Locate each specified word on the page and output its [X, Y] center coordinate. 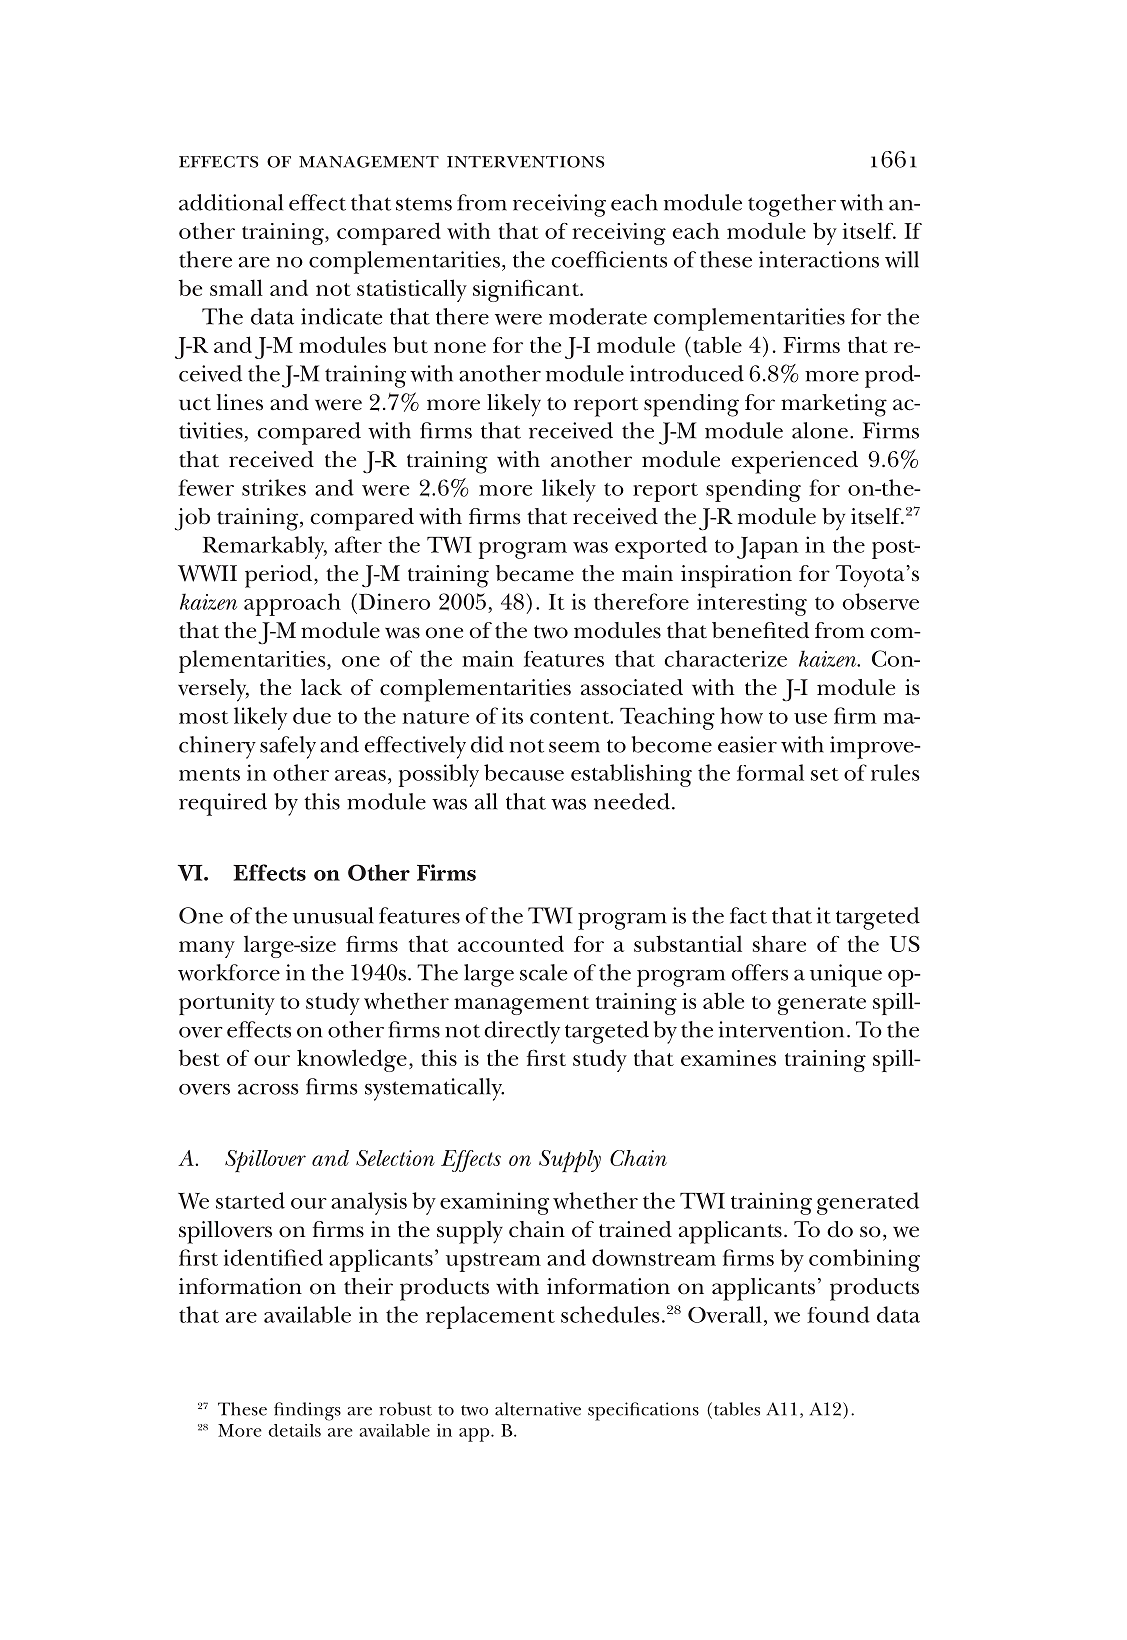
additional [231, 202]
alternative [538, 1409]
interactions [819, 259]
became [535, 573]
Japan [767, 548]
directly [522, 1032]
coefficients [609, 259]
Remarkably [265, 547]
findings [307, 1411]
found [838, 1314]
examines [728, 1058]
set [825, 774]
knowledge [352, 1060]
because [524, 772]
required [223, 804]
